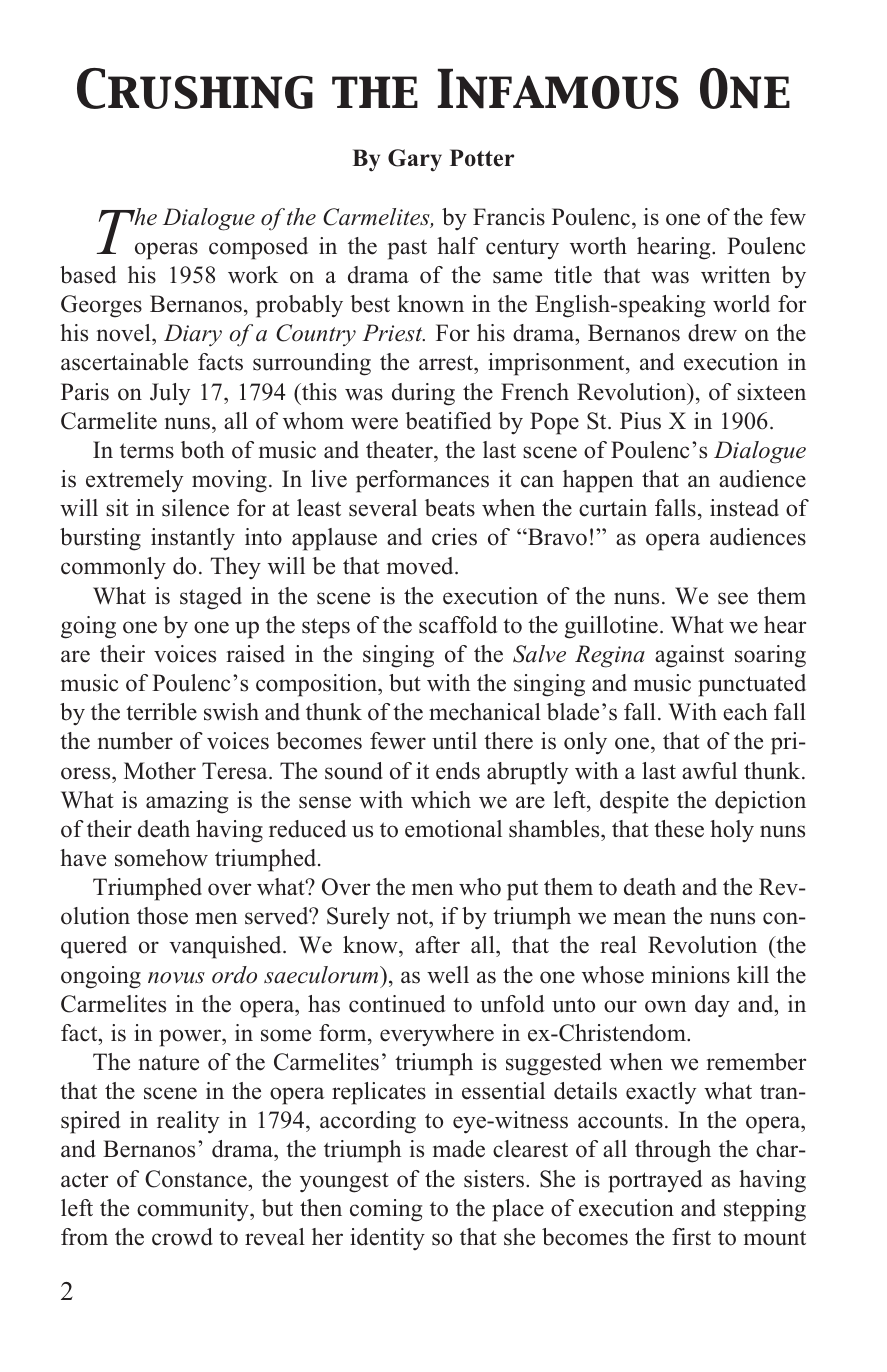 This screenshot has height=1372, width=887. What do you see at coordinates (386, 1210) in the screenshot?
I see `coming` at bounding box center [386, 1210].
